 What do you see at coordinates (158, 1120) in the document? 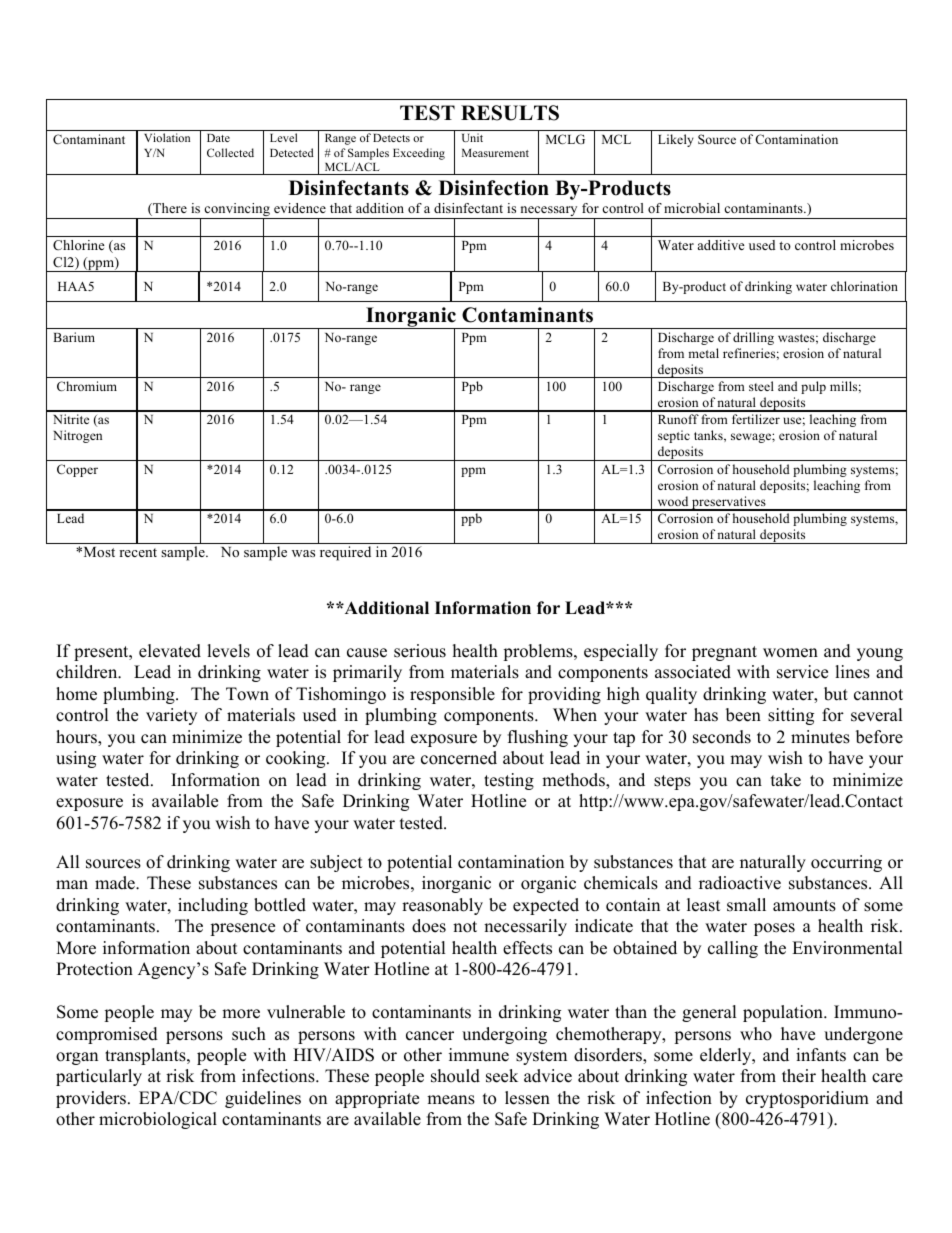
I see `microbiological` at bounding box center [158, 1120].
